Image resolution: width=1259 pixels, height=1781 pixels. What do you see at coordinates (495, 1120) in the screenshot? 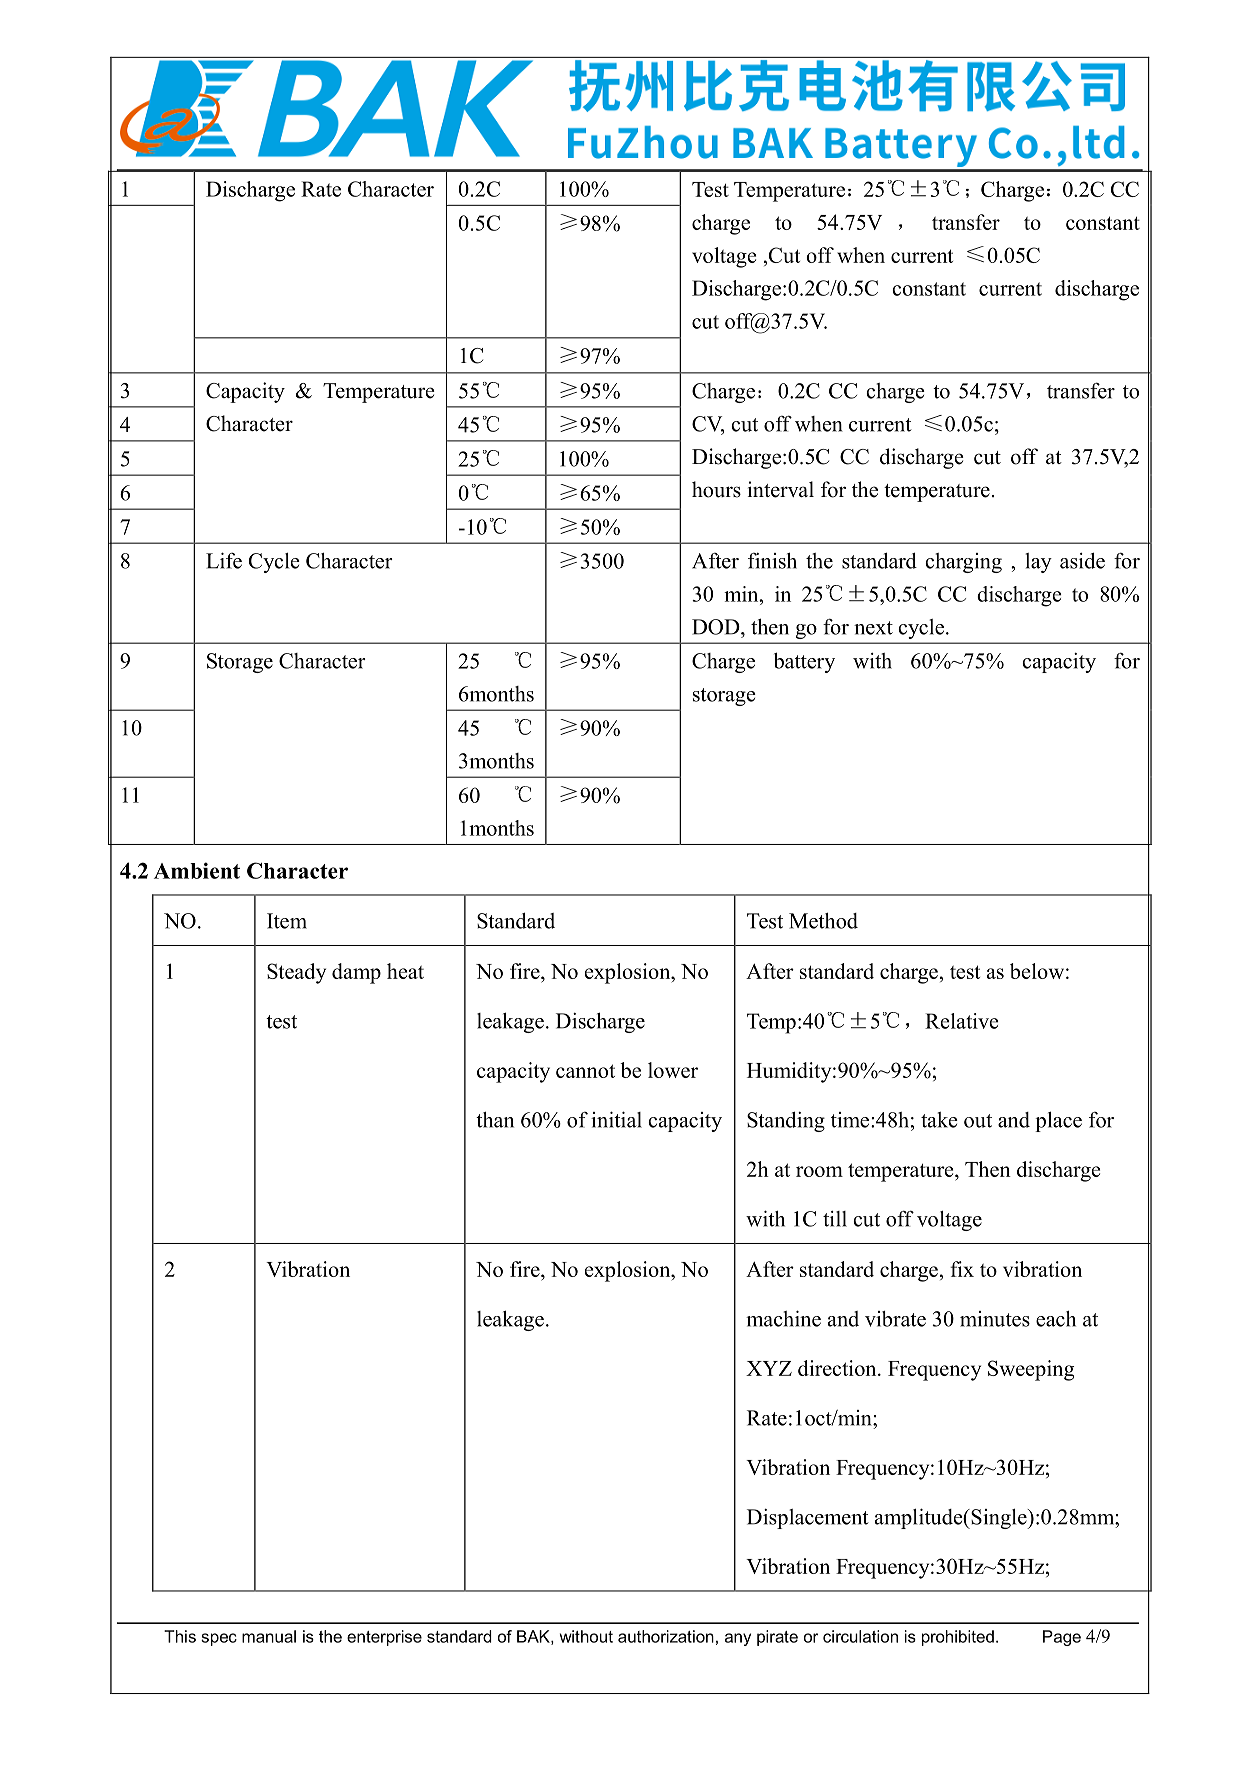
I see `than` at bounding box center [495, 1120].
